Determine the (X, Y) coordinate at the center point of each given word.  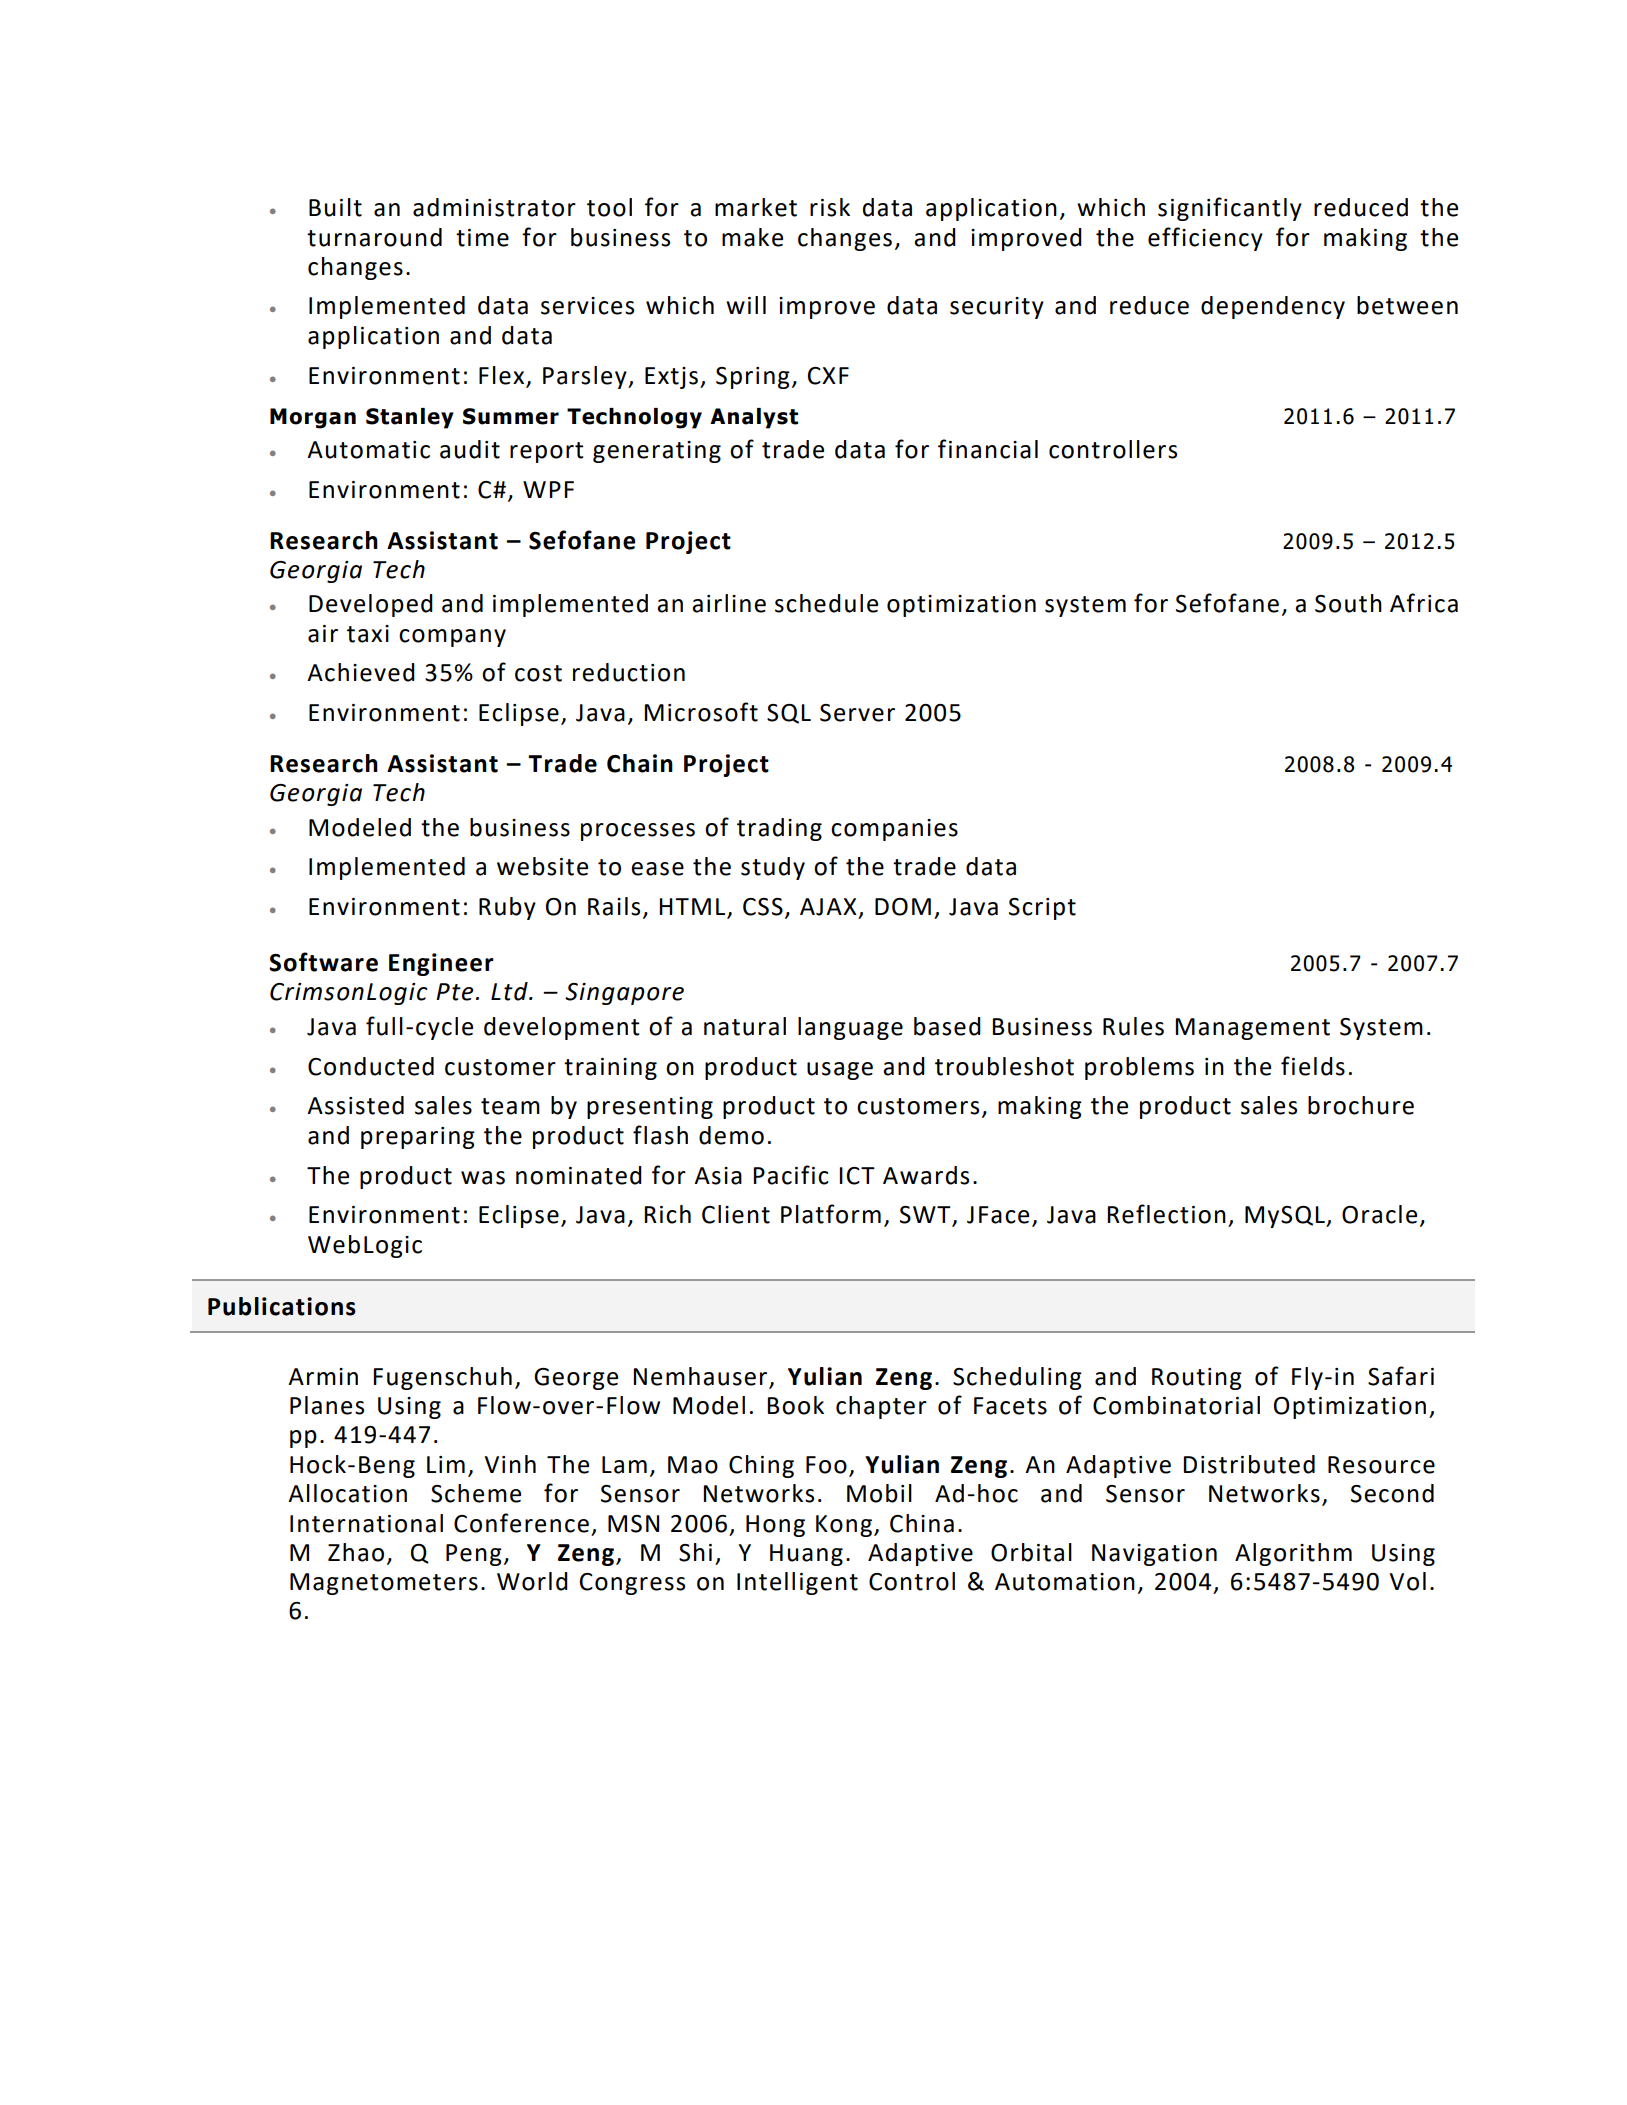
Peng (474, 1555)
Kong (844, 1526)
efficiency (1205, 239)
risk (830, 207)
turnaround (374, 237)
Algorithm (1293, 1554)
